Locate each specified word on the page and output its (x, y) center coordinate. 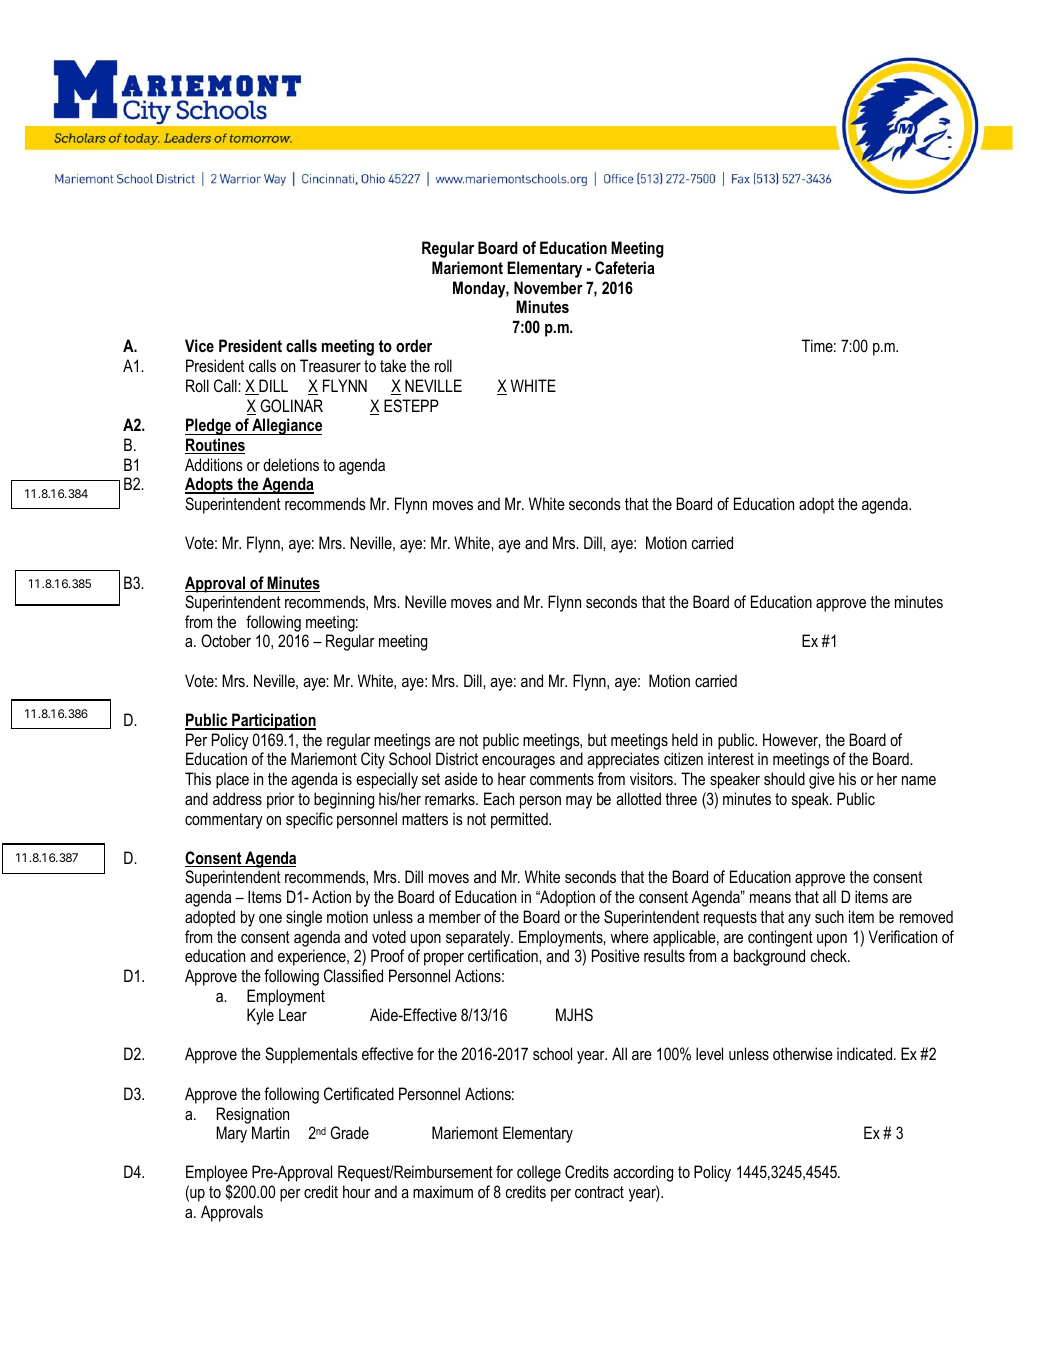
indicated (866, 1053)
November (548, 287)
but (597, 739)
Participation (273, 721)
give (822, 780)
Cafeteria (625, 267)
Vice (199, 345)
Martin (270, 1132)
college (539, 1173)
